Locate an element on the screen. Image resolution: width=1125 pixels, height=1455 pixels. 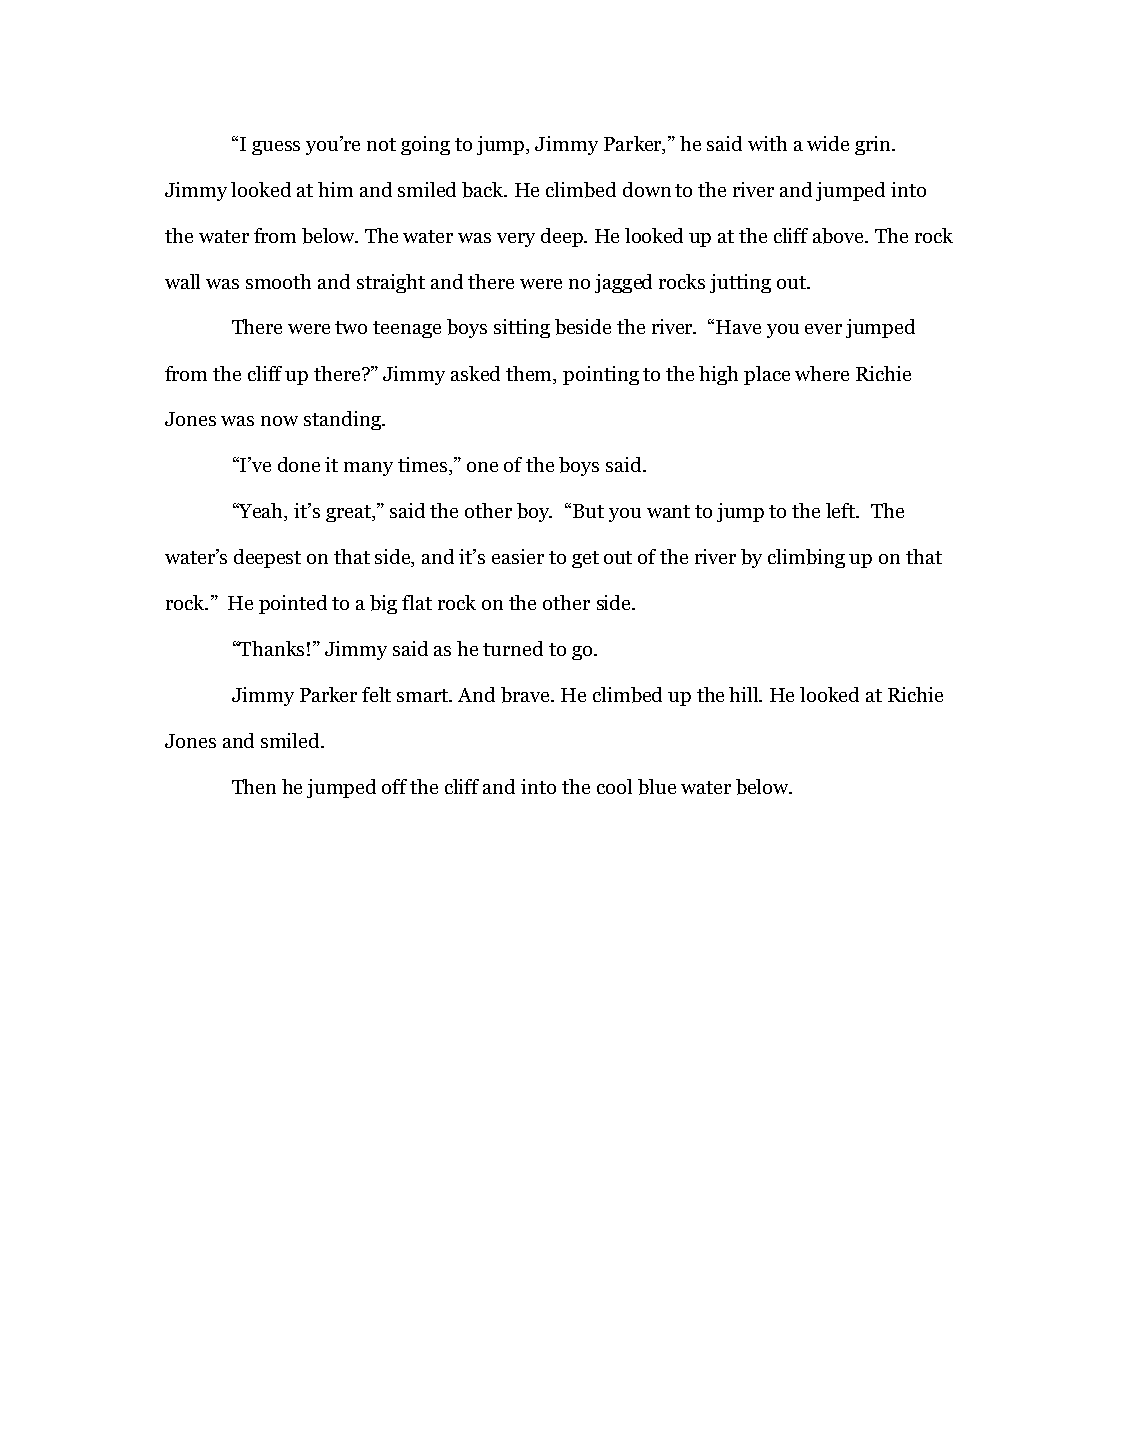
easier is located at coordinates (518, 556).
